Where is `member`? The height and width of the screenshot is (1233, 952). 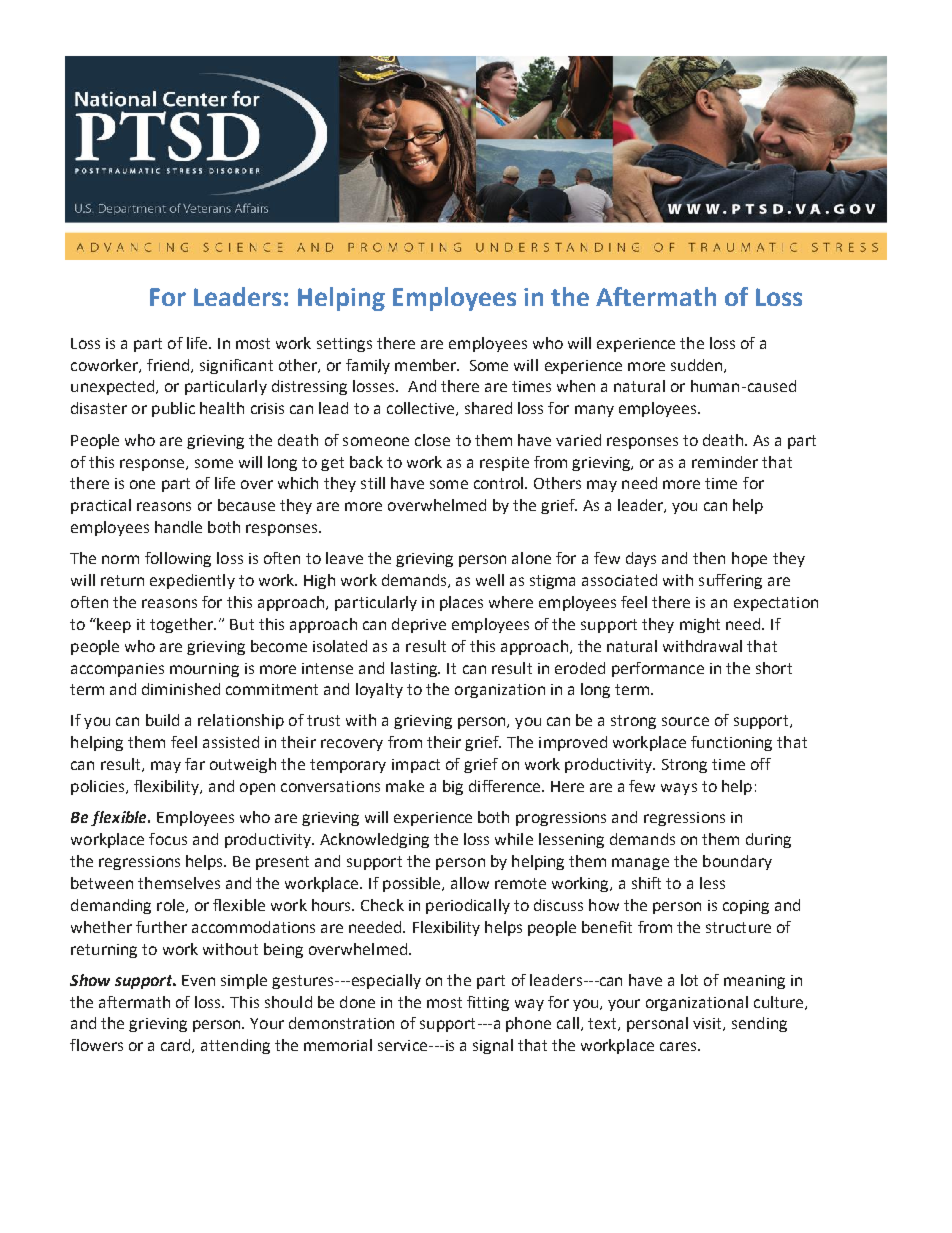
member is located at coordinates (427, 365).
